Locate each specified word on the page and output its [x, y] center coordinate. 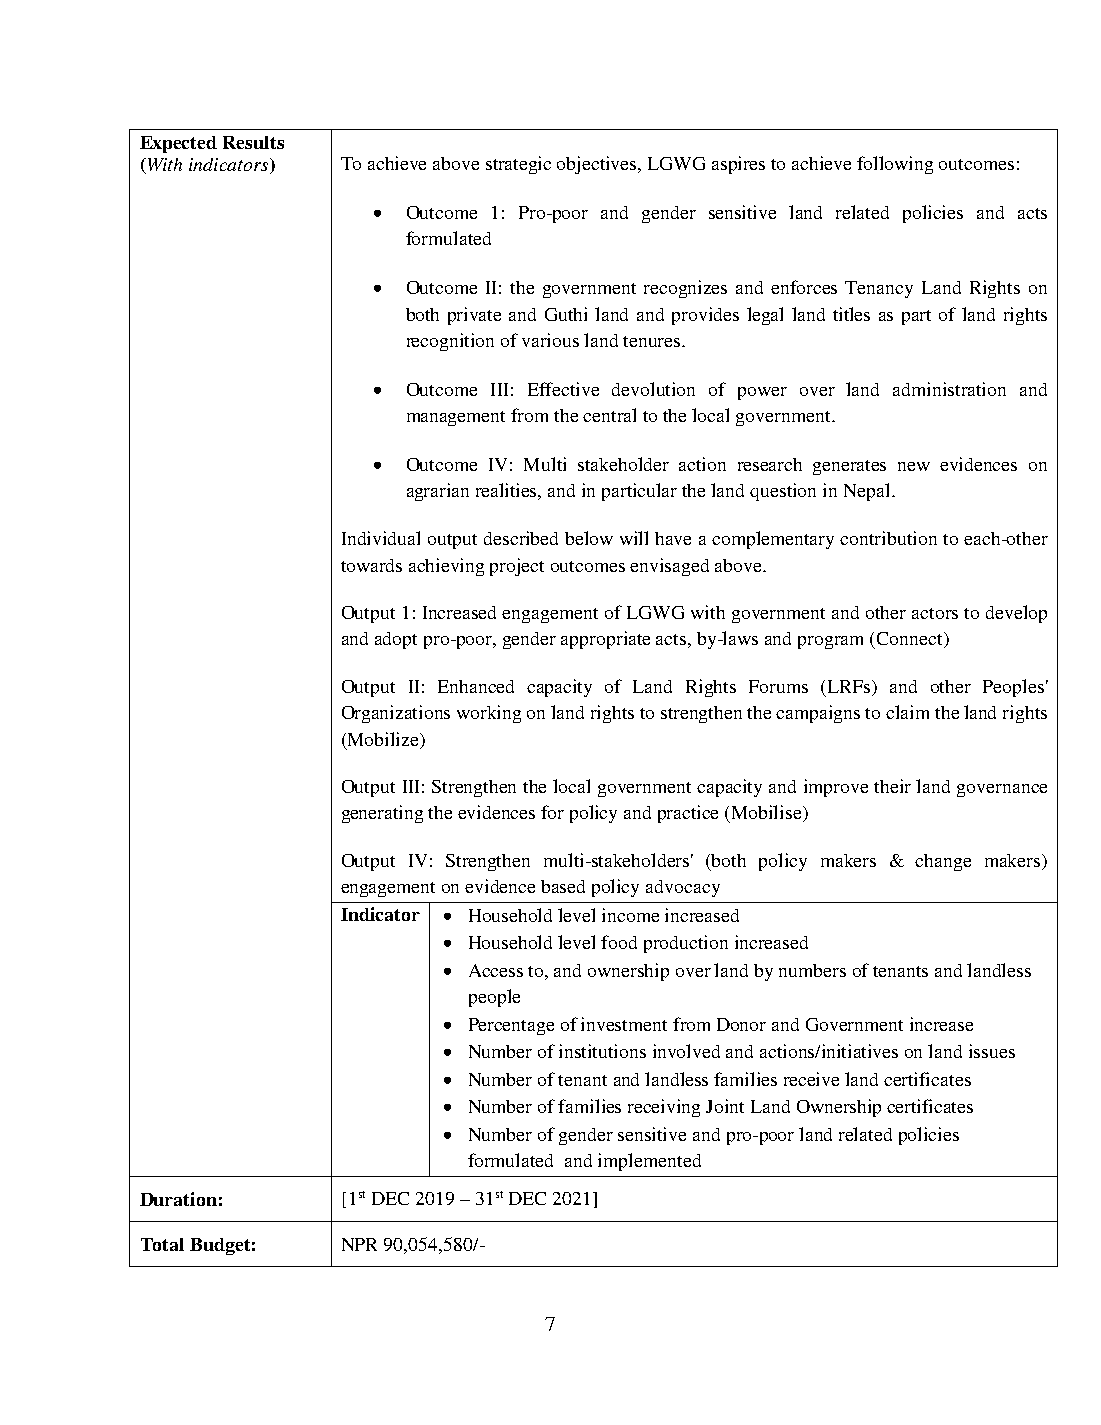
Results [253, 142]
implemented [649, 1162]
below [589, 538]
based [563, 886]
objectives [598, 165]
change [943, 862]
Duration [178, 1199]
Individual [381, 538]
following [895, 165]
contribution [888, 538]
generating [382, 814]
